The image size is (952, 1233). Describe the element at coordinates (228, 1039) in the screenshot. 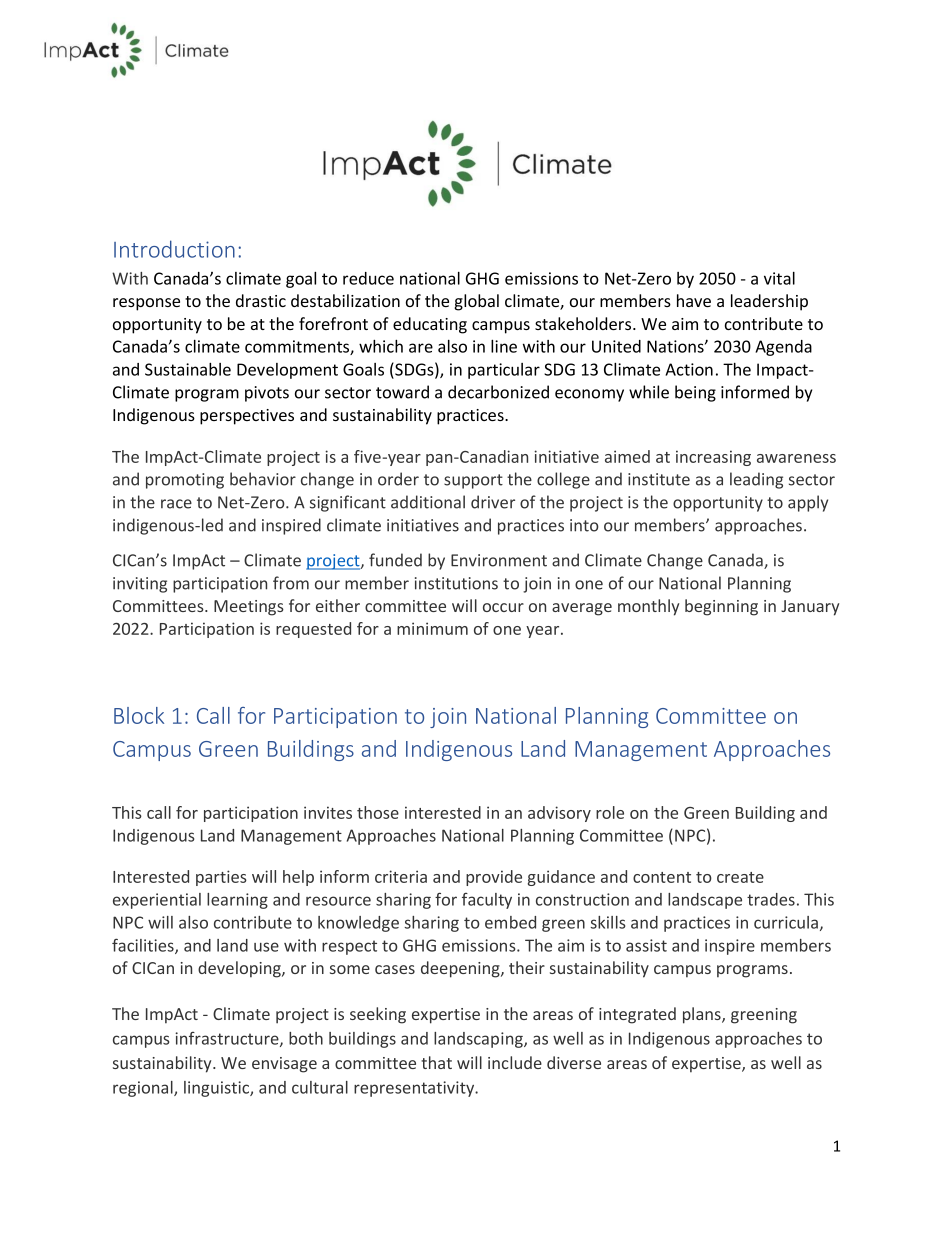

I see `infrastructure` at that location.
